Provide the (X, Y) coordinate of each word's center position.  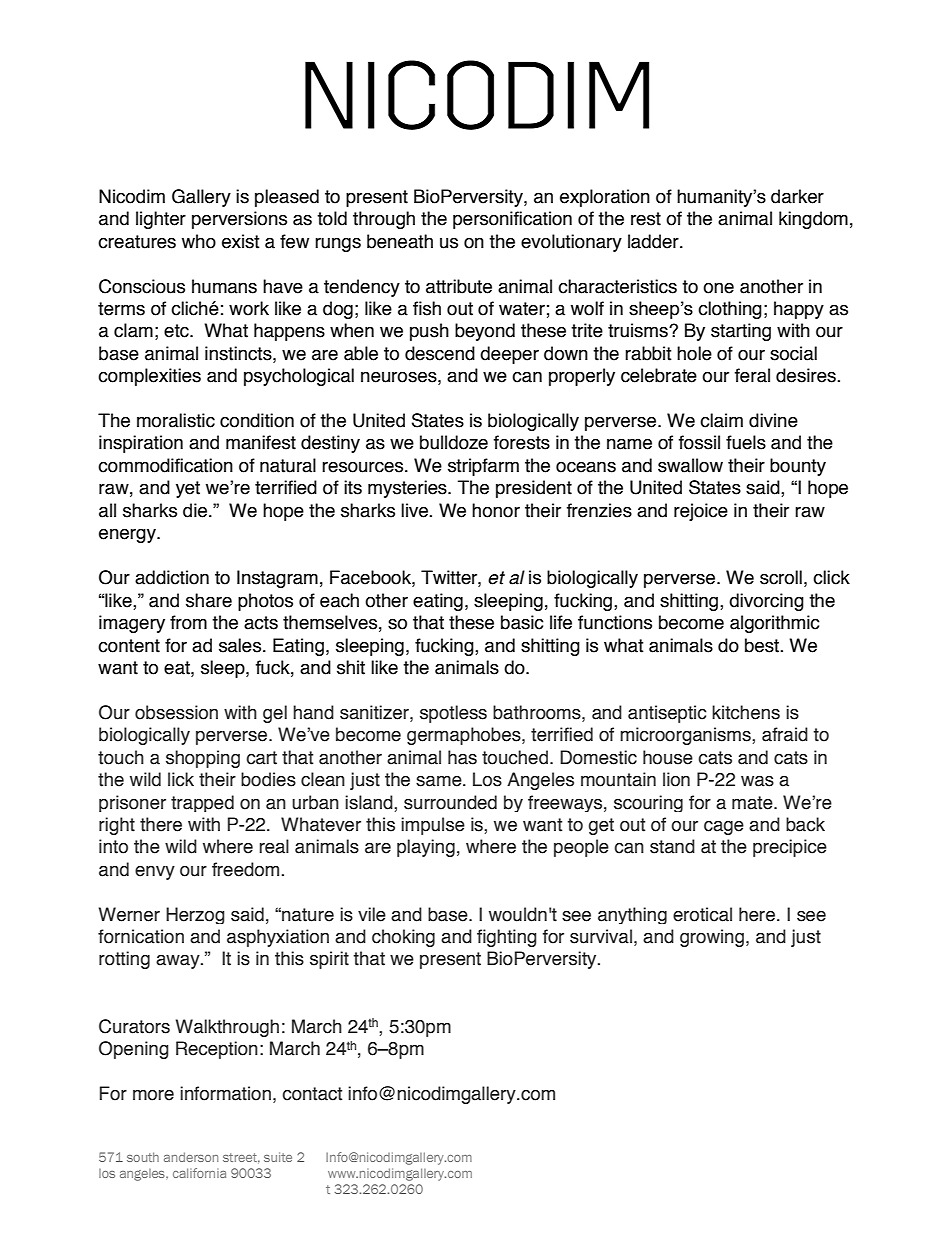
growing (712, 938)
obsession (176, 712)
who (199, 241)
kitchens (746, 712)
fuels (746, 442)
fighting (507, 938)
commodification (165, 465)
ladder (654, 241)
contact (312, 1094)
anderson (191, 1157)
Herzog (195, 915)
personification (512, 220)
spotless (453, 714)
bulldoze (454, 442)
